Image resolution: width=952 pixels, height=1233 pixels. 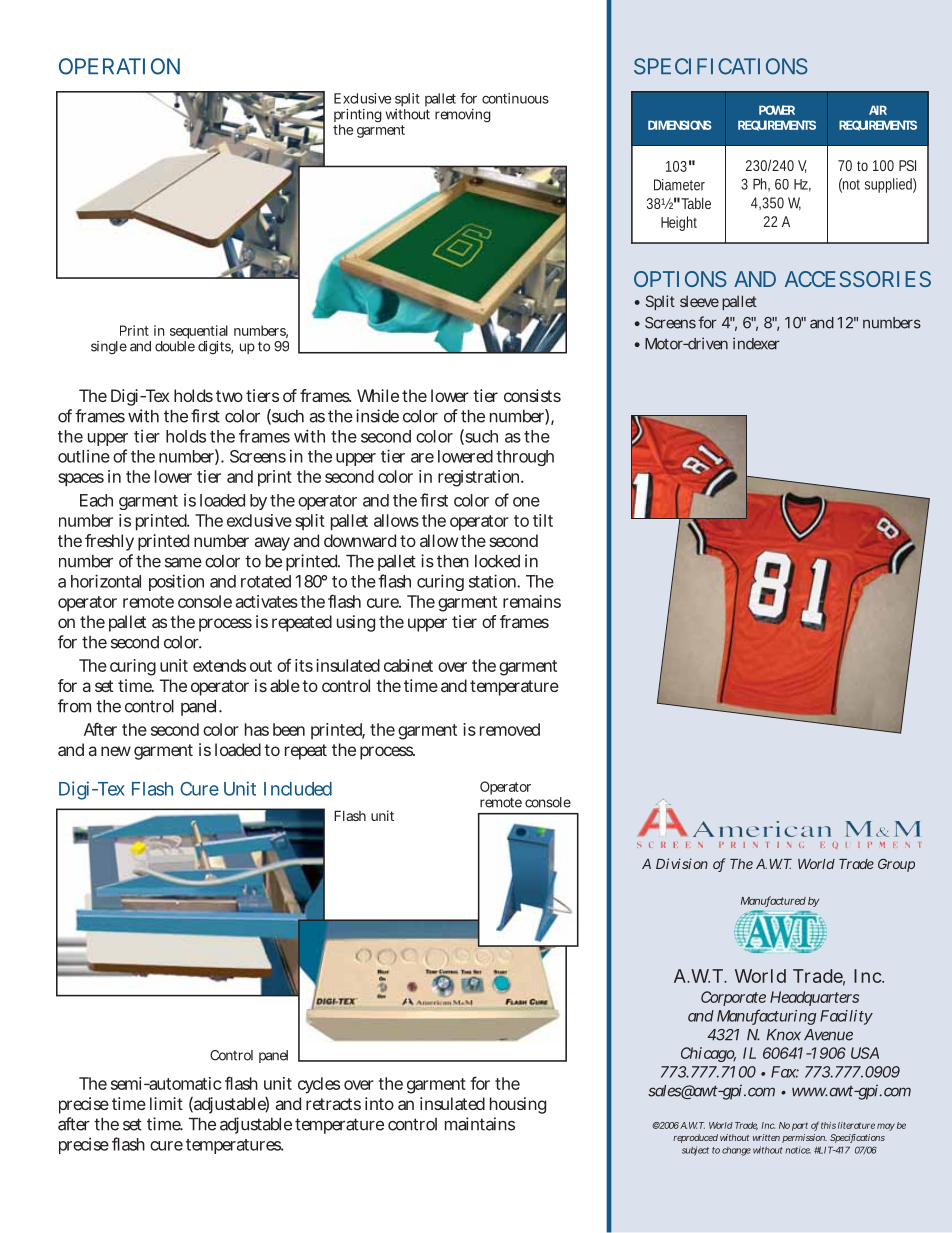 I want to click on consists, so click(x=532, y=395).
